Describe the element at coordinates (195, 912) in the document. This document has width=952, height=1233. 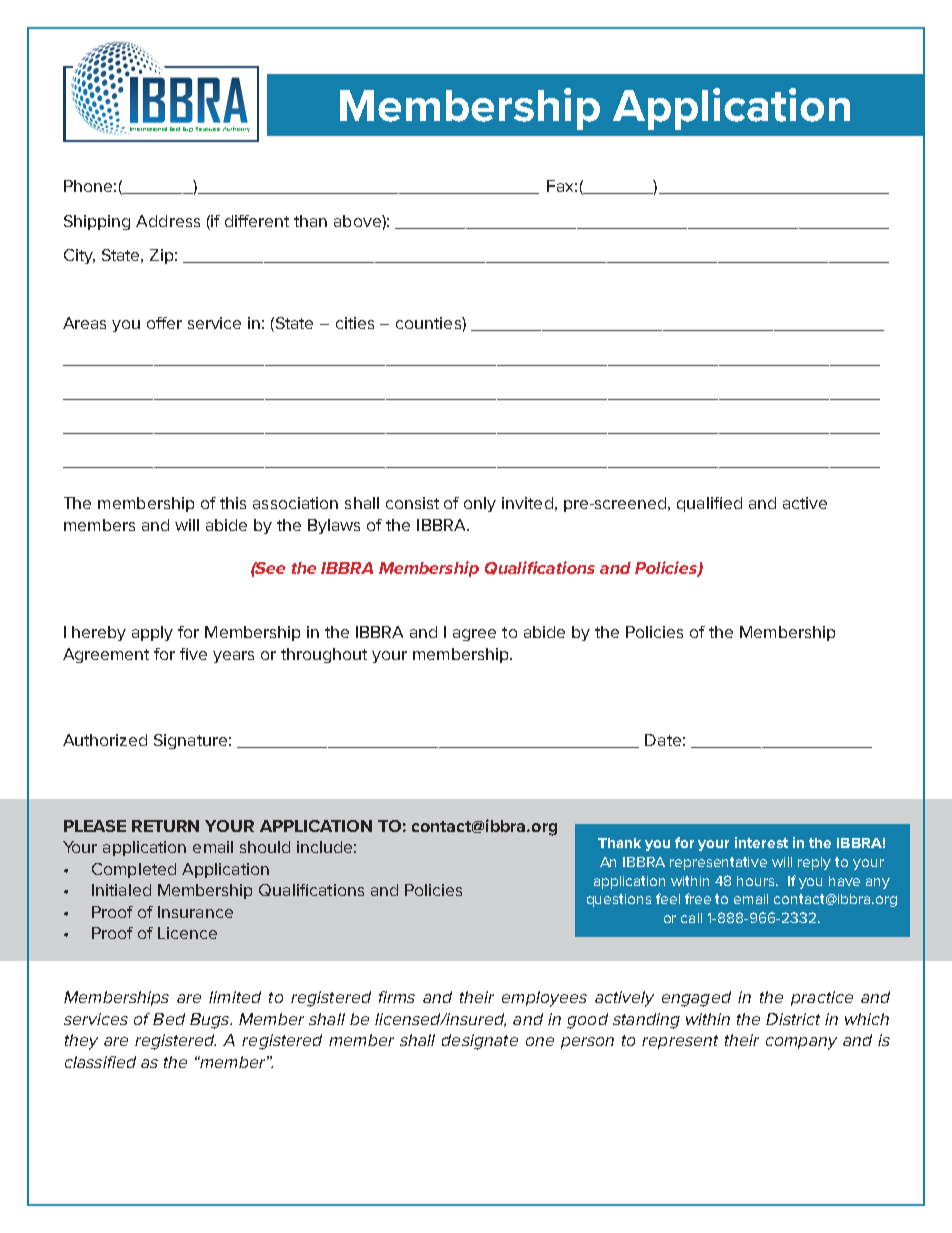
I see `Insurance` at that location.
